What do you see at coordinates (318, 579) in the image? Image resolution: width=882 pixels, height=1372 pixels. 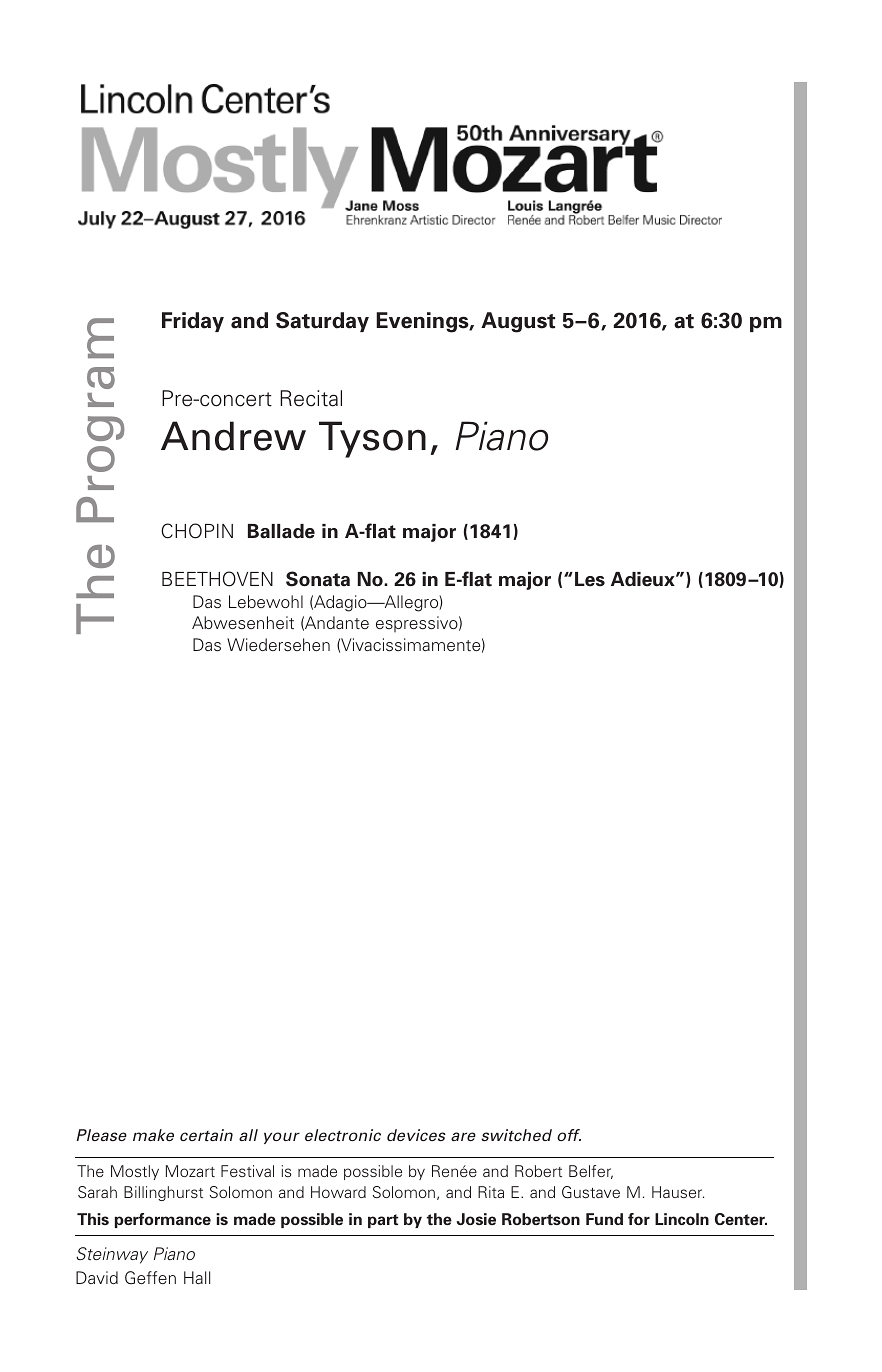 I see `Sonata` at bounding box center [318, 579].
